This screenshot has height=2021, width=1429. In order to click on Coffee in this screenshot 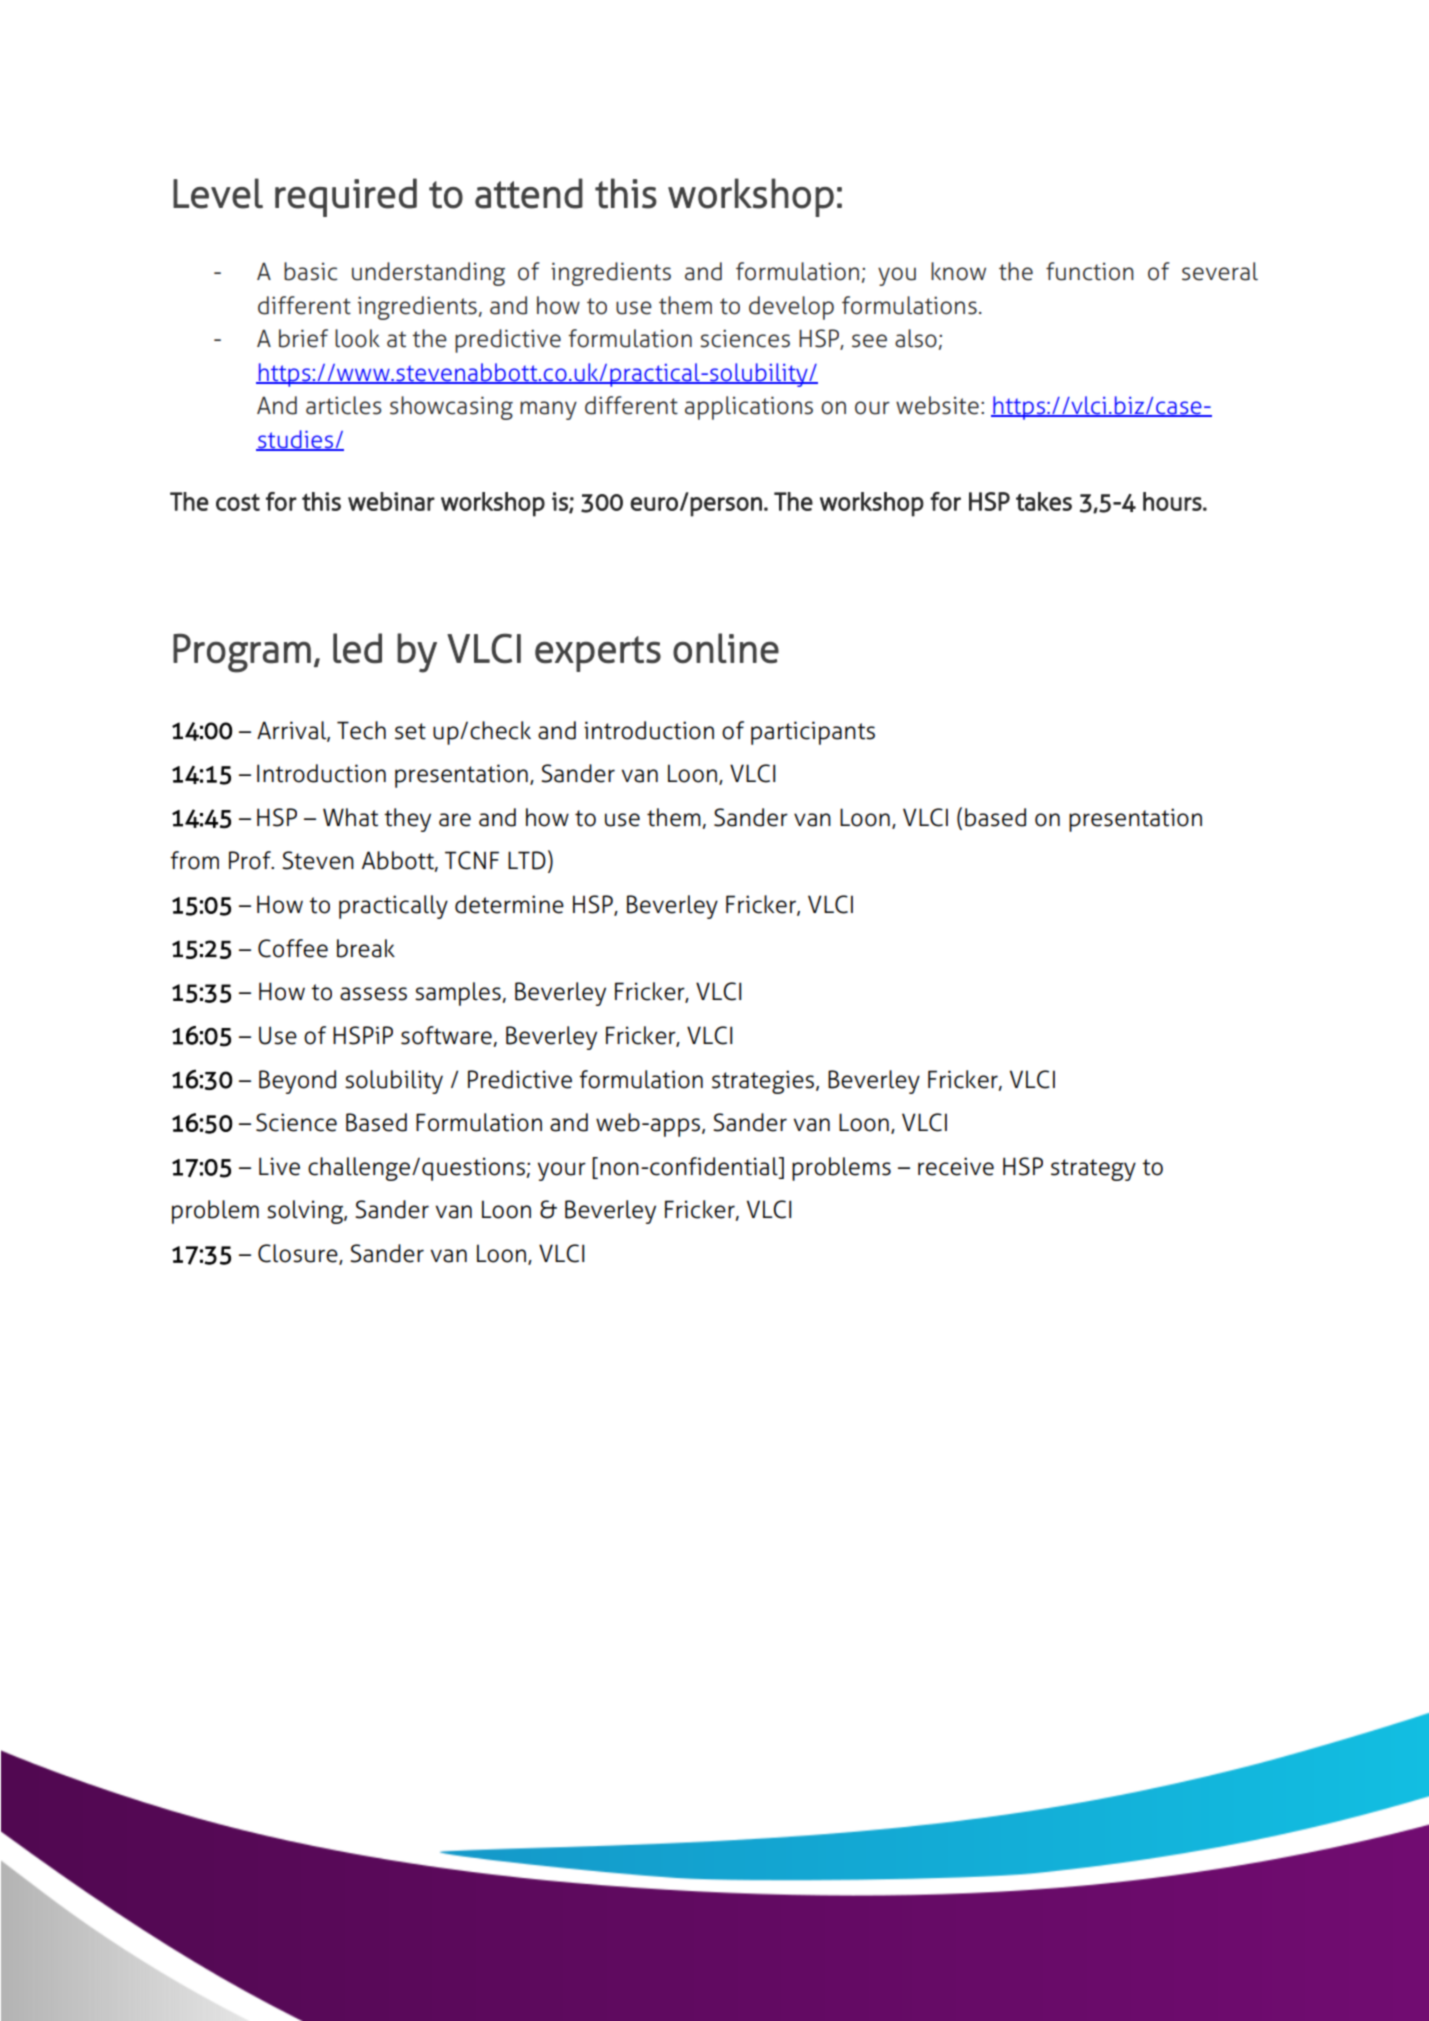, I will do `click(293, 948)`.
